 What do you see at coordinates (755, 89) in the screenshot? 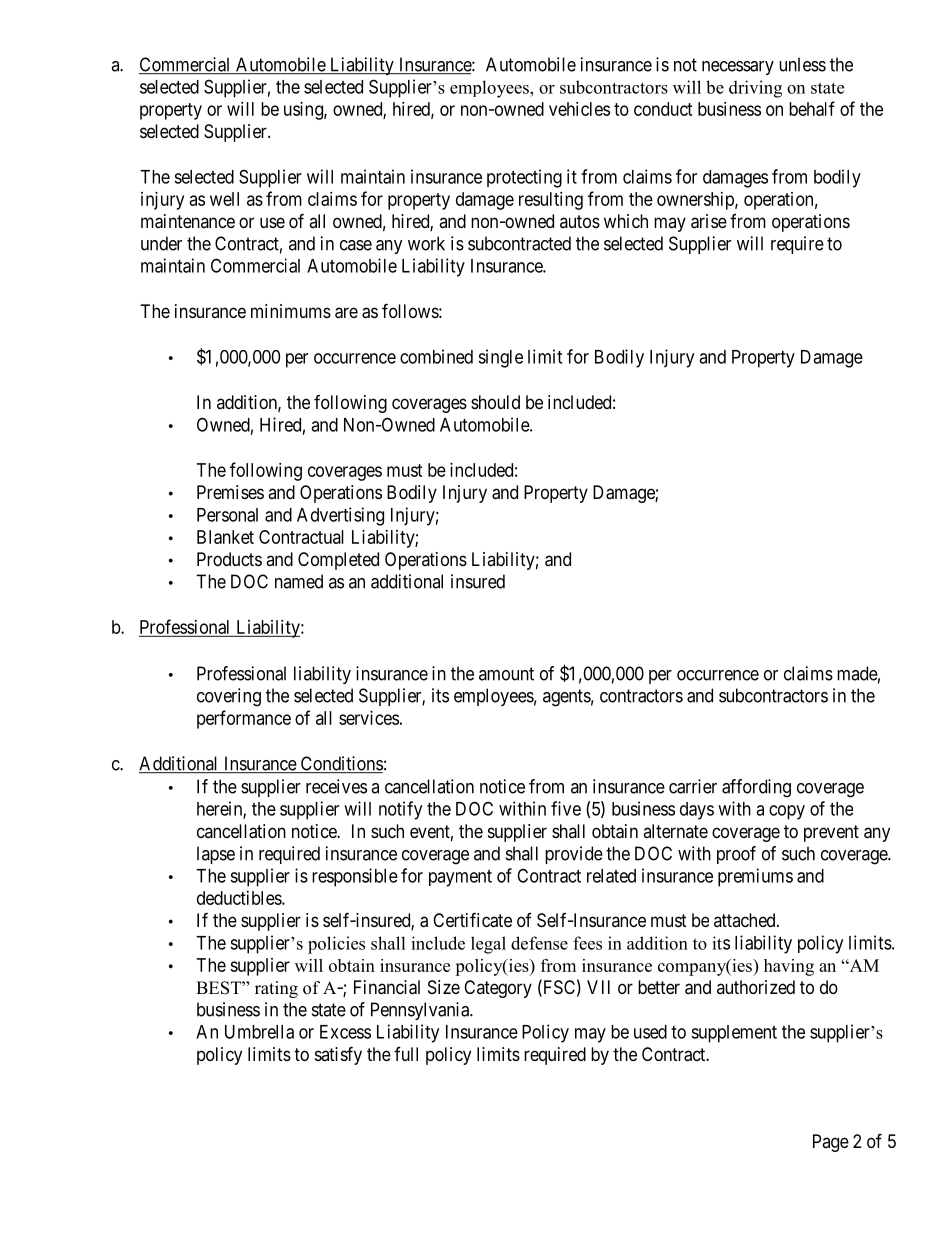
I see `driving` at bounding box center [755, 89].
